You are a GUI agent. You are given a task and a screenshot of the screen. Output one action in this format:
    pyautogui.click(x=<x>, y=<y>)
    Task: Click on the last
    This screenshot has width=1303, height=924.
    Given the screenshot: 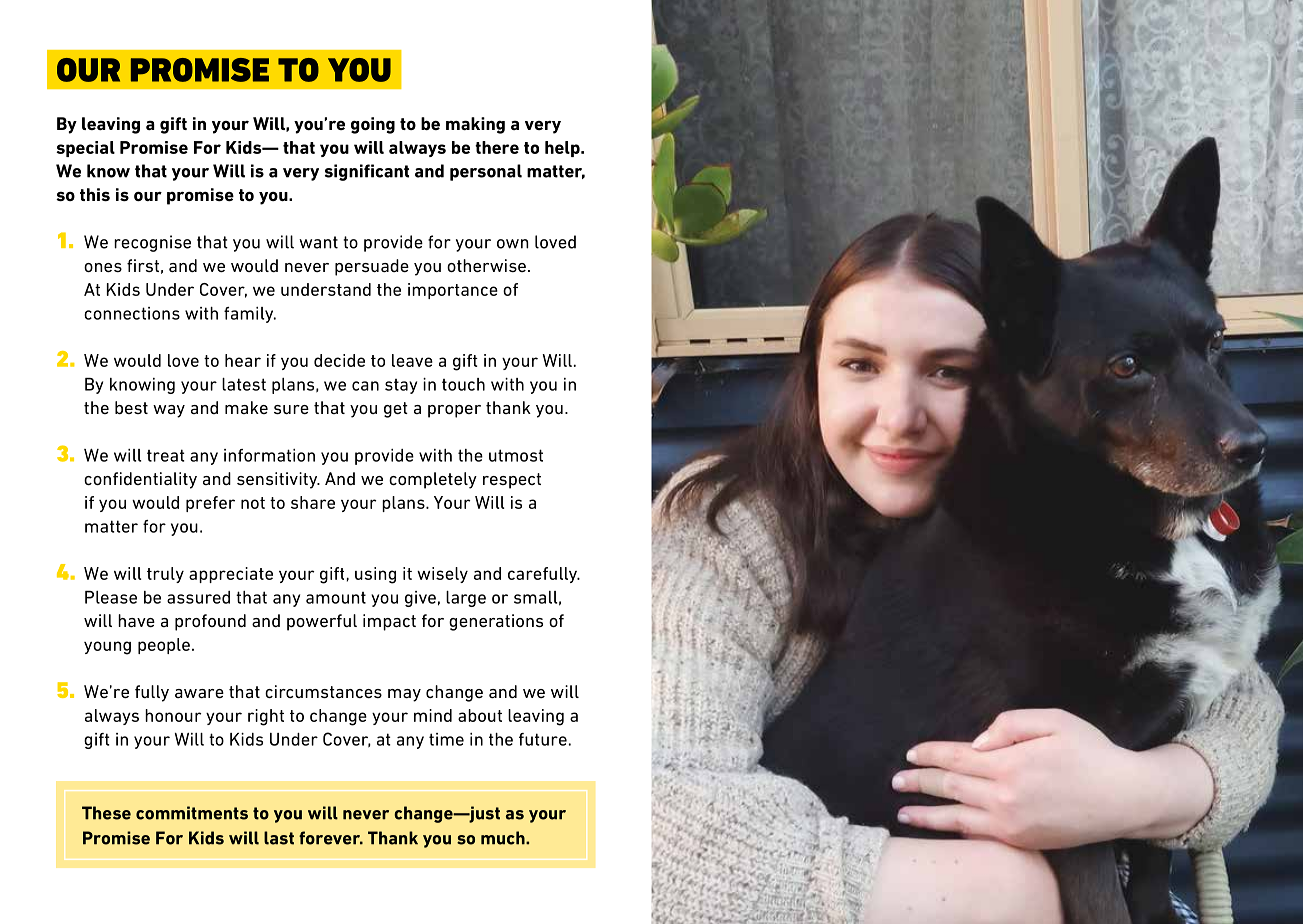 What is the action you would take?
    pyautogui.click(x=279, y=838)
